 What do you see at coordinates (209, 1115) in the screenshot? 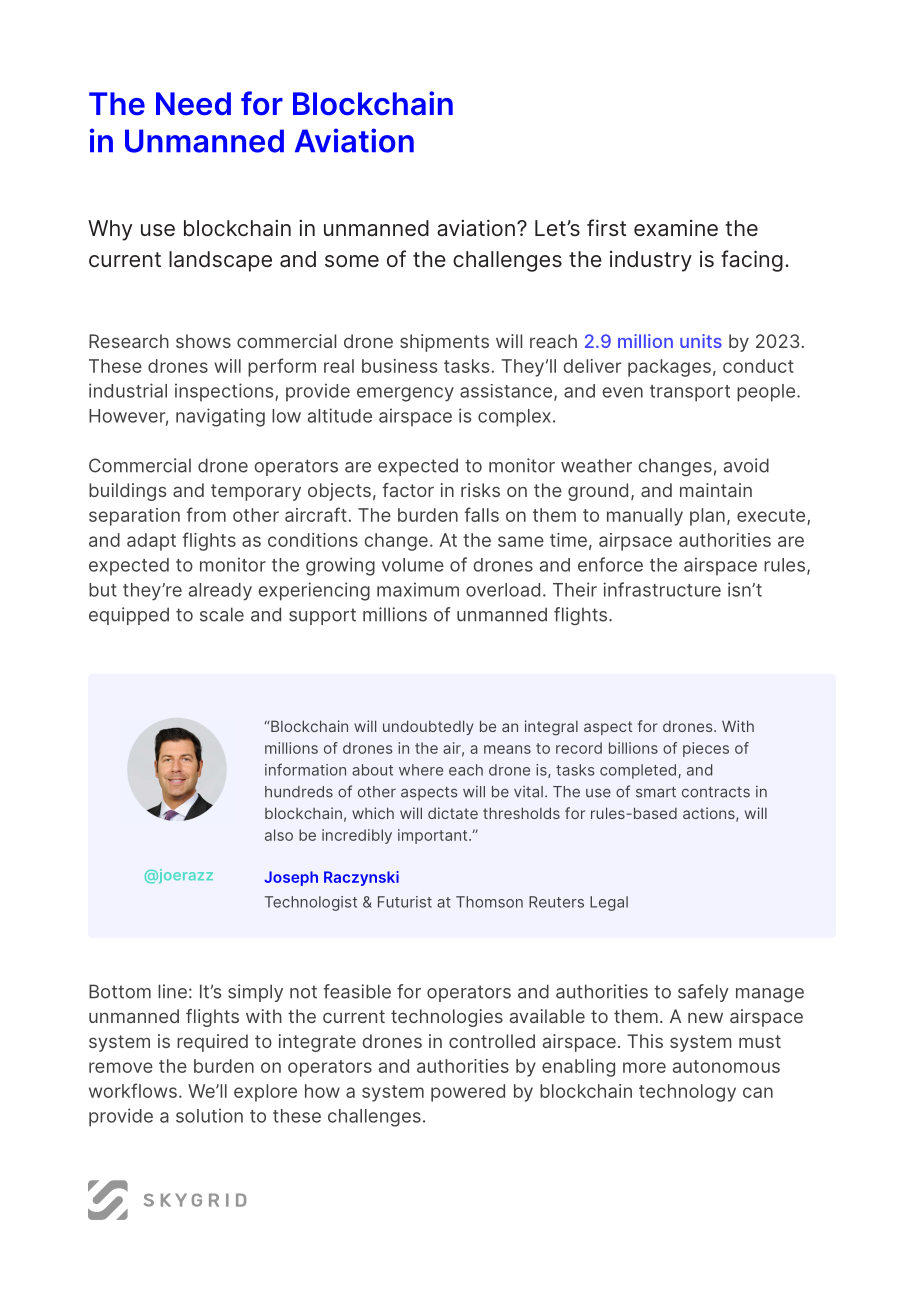
I see `solution` at bounding box center [209, 1115].
